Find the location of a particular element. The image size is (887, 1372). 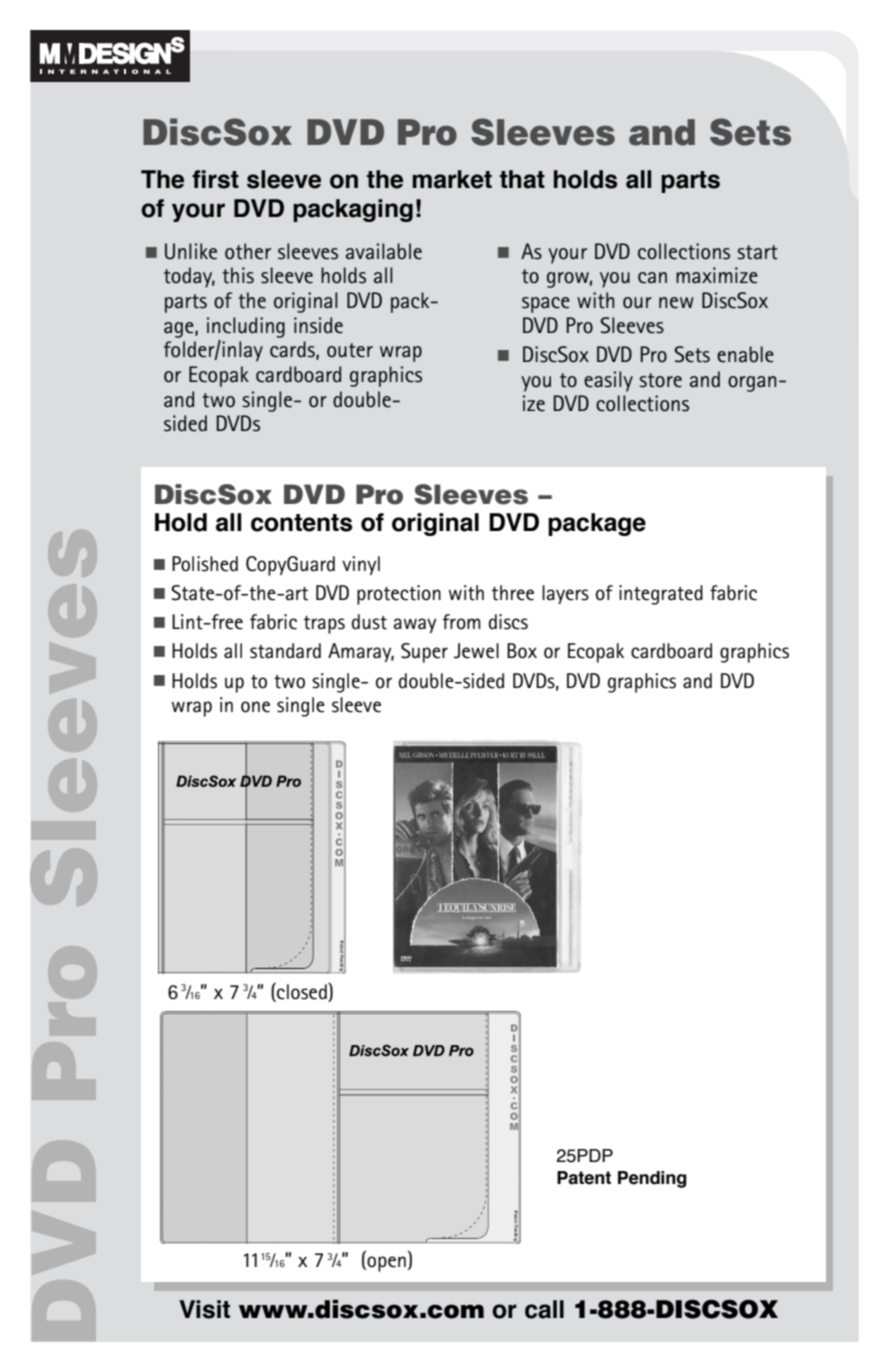

other is located at coordinates (248, 251).
